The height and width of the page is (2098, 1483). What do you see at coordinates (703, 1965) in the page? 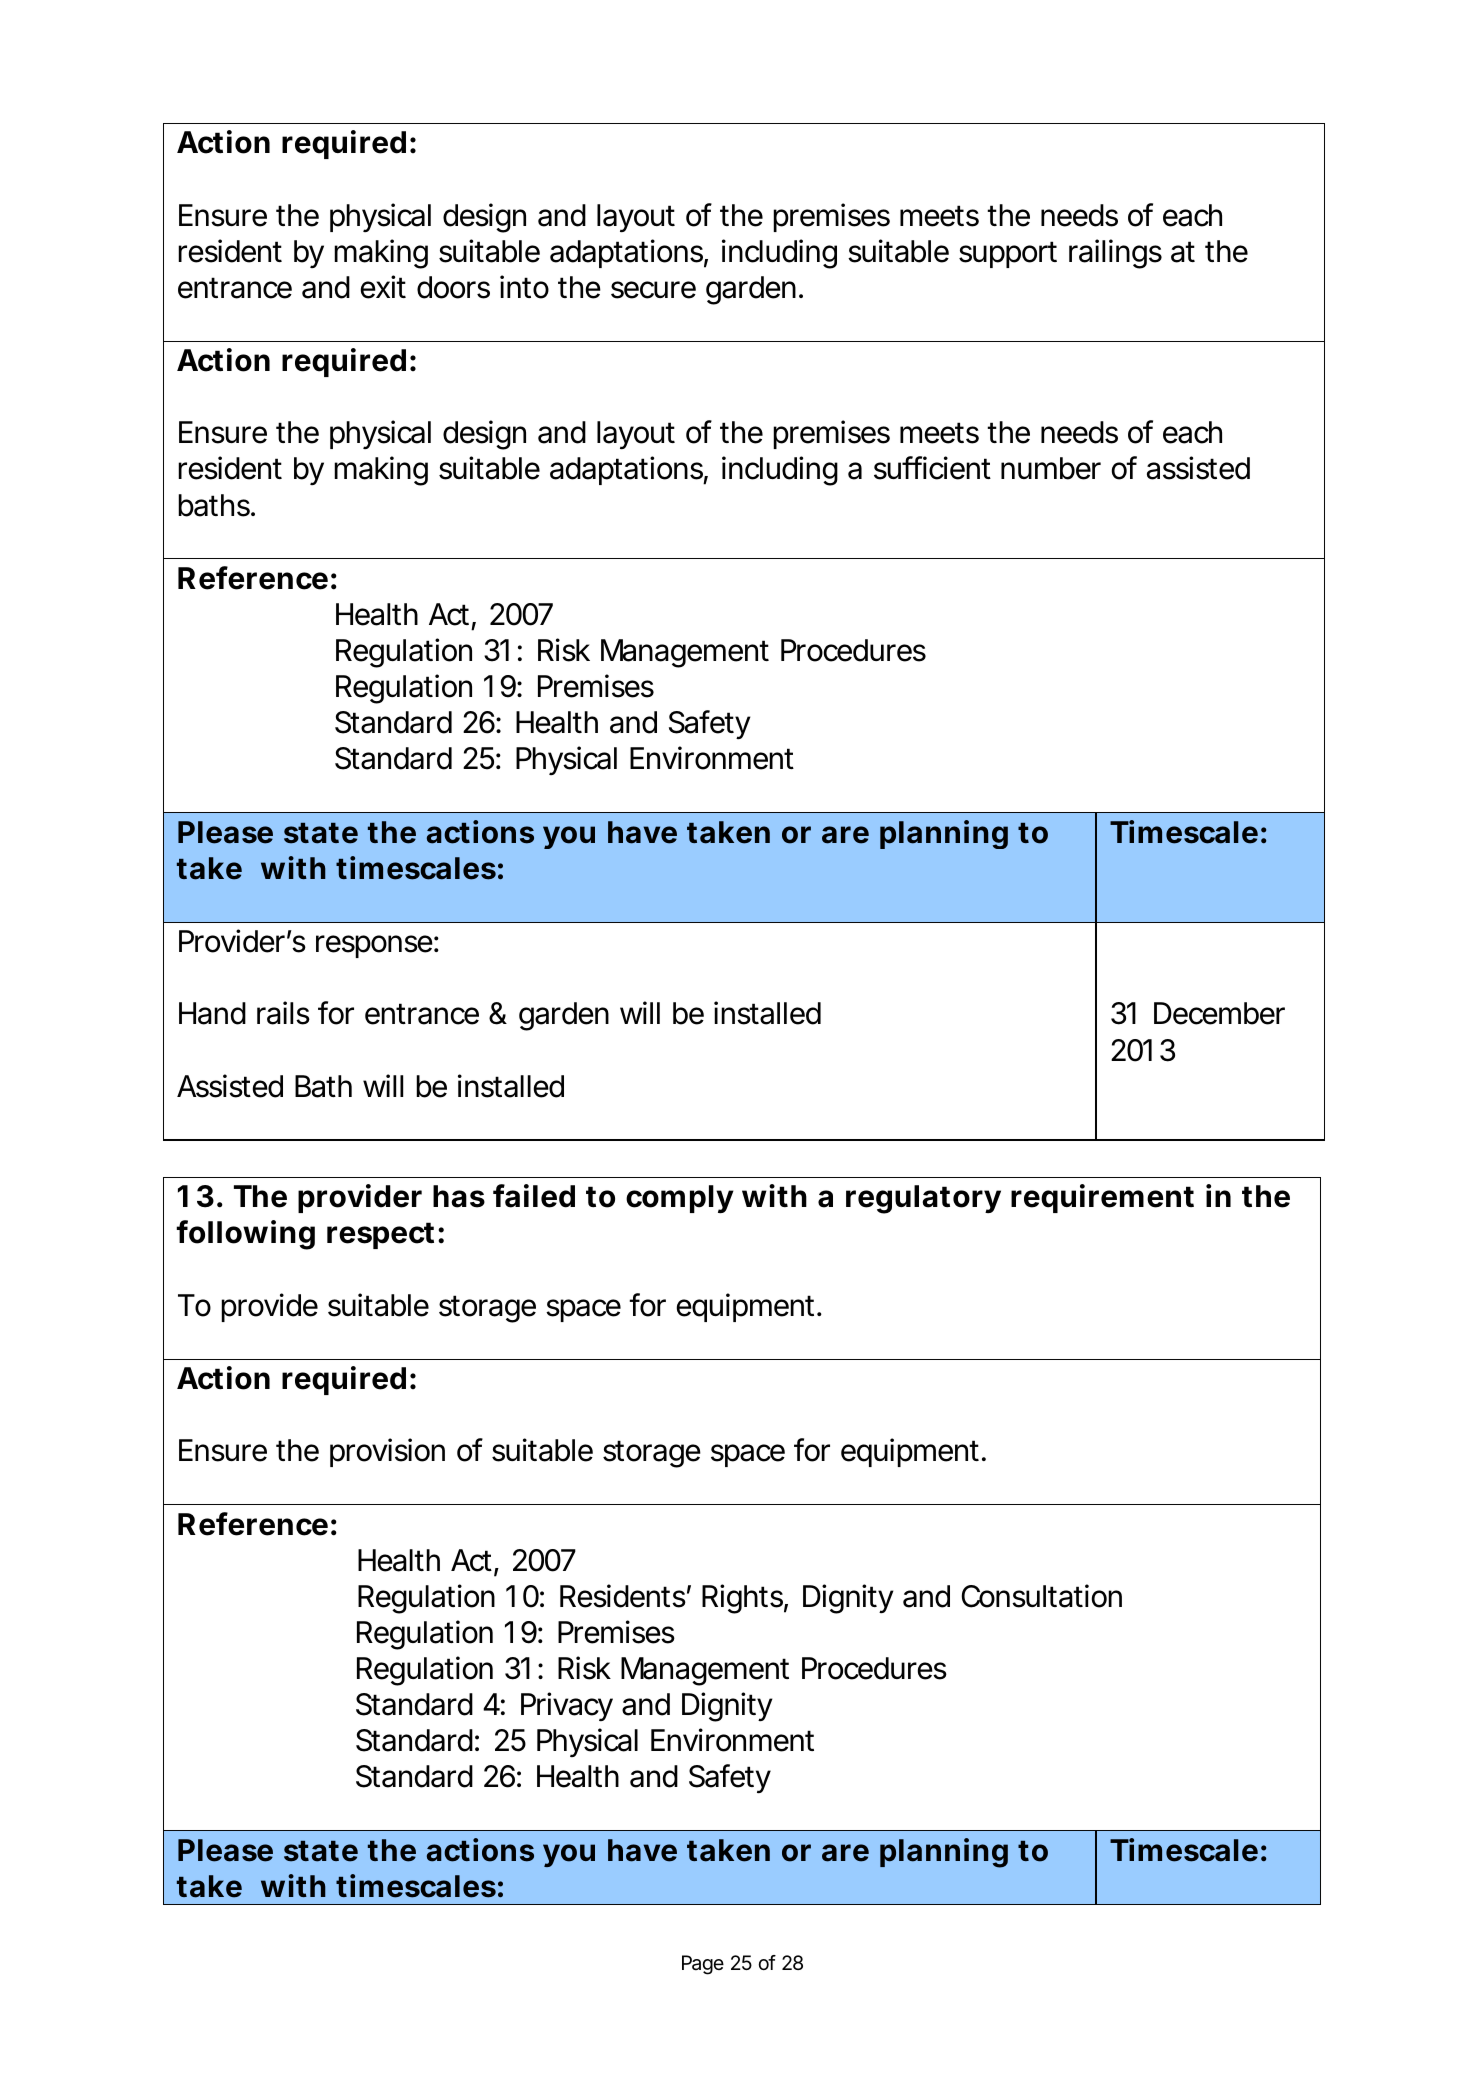
I see `Page` at bounding box center [703, 1965].
